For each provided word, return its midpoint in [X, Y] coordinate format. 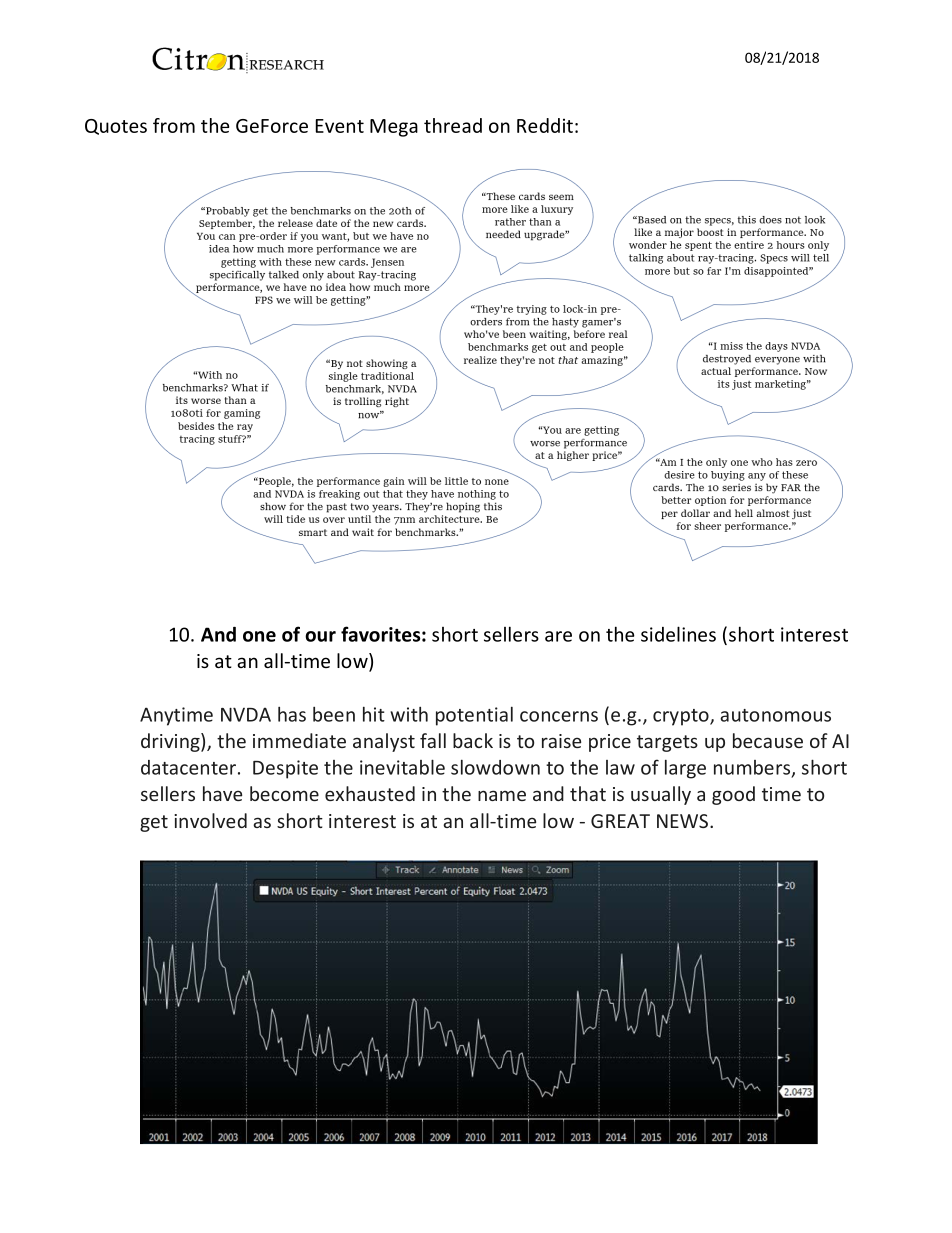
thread [453, 125]
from [174, 125]
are [558, 636]
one [259, 636]
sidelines [678, 634]
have [222, 793]
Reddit [545, 125]
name [502, 795]
